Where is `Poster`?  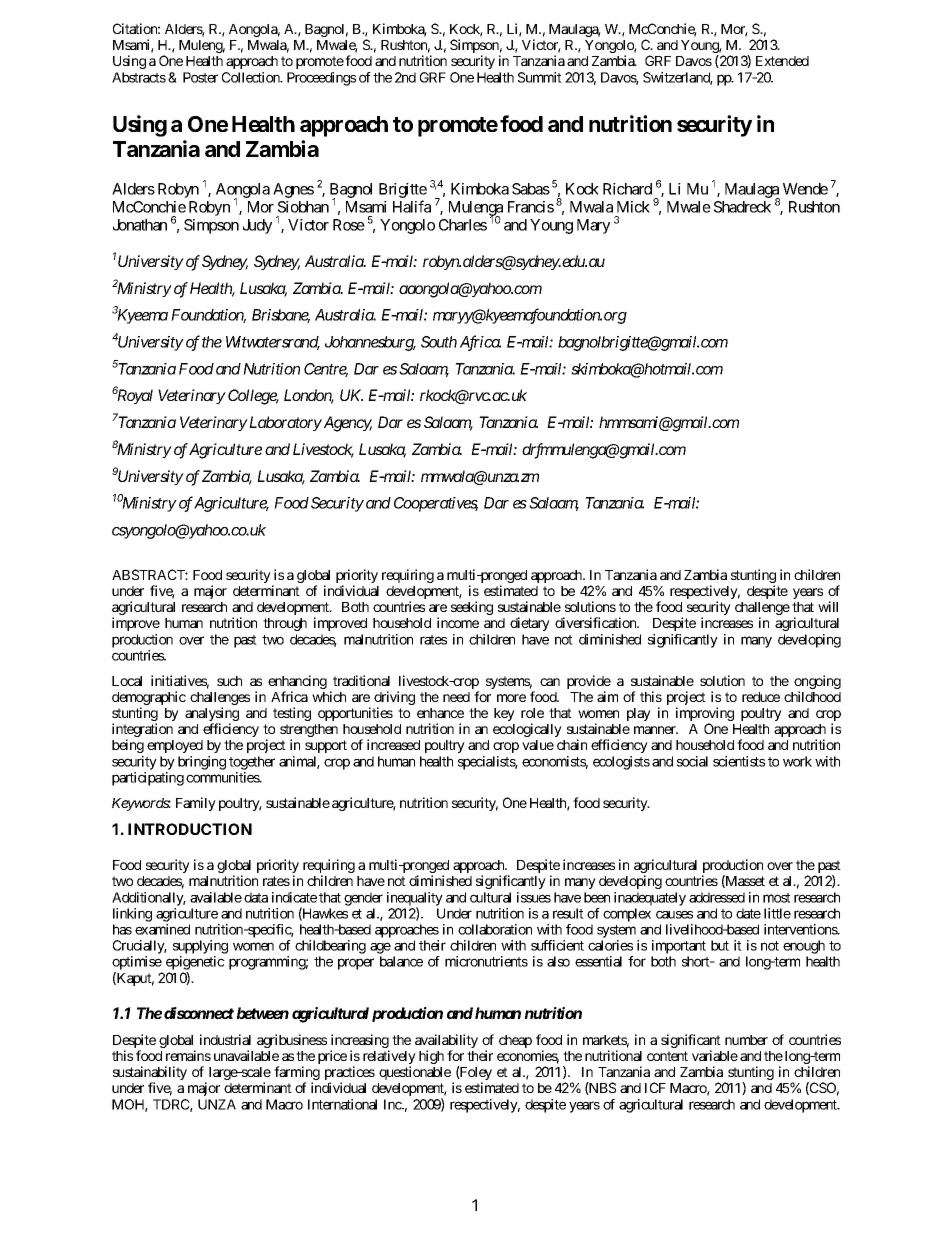 Poster is located at coordinates (200, 77).
